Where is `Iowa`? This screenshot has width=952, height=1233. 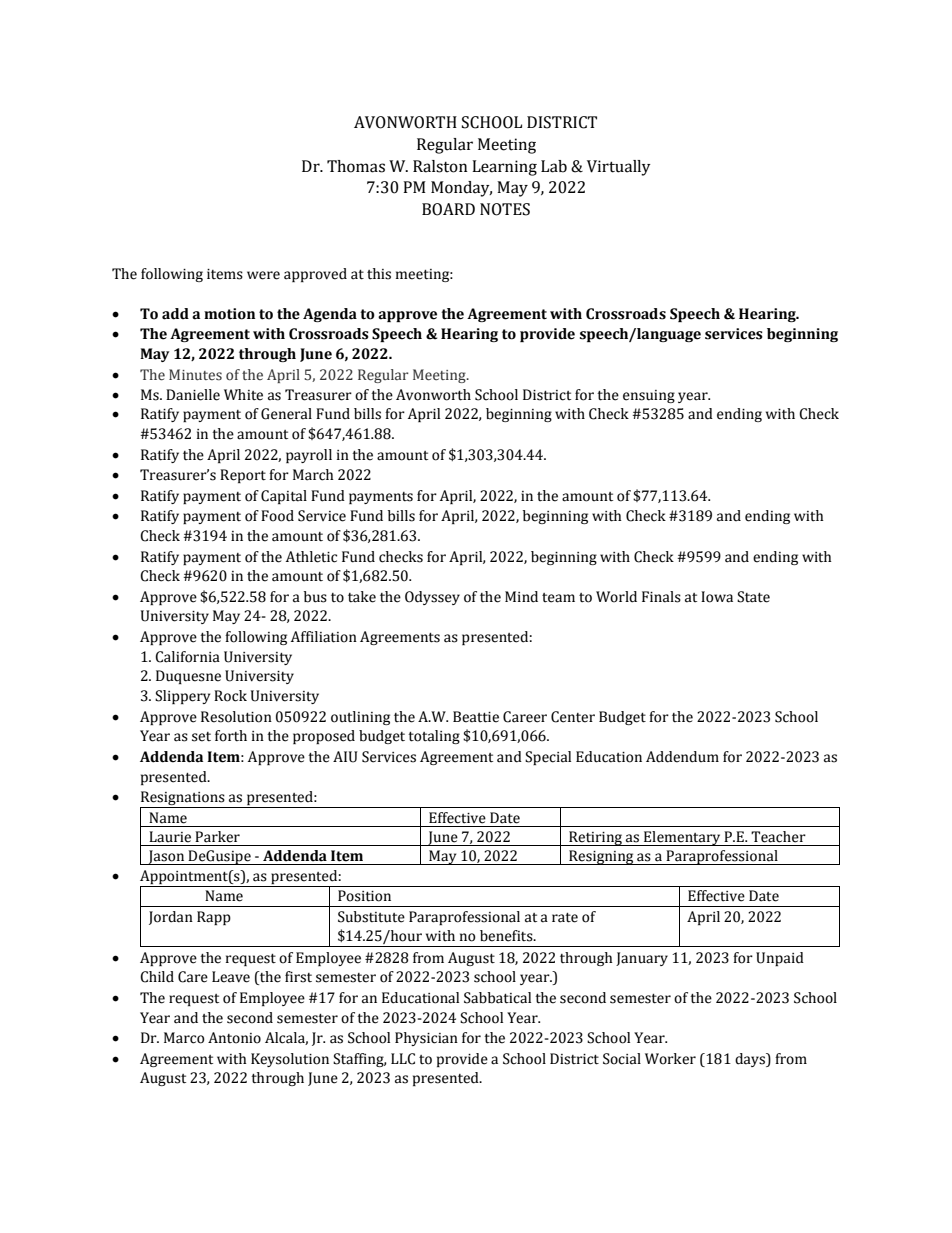 Iowa is located at coordinates (717, 597).
